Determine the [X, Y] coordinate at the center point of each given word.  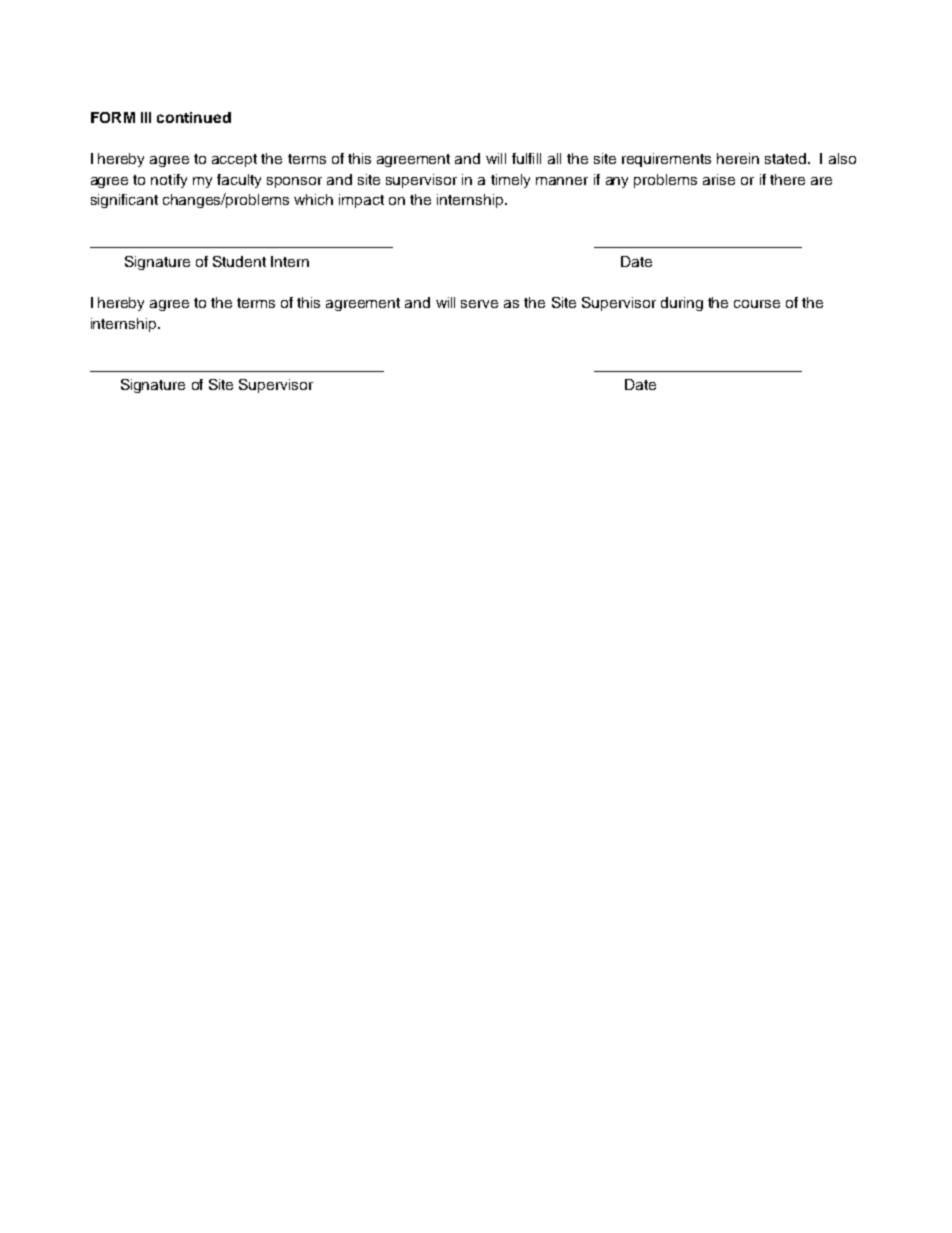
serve [479, 304]
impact [361, 201]
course [757, 304]
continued [194, 117]
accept [234, 160]
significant [124, 201]
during [682, 304]
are [821, 181]
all [554, 158]
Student [239, 261]
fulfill [526, 158]
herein [738, 158]
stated [785, 158]
